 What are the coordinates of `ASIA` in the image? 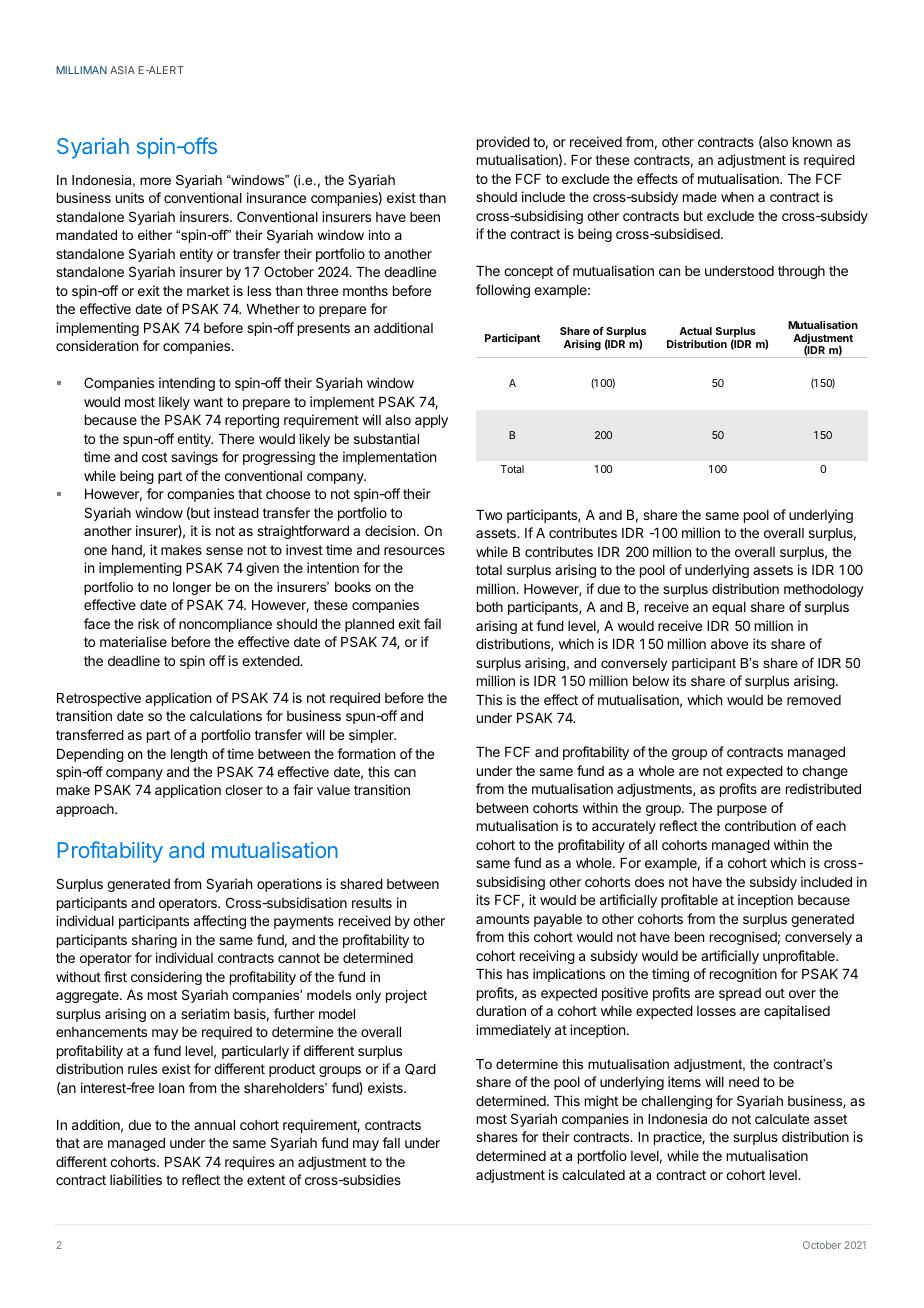 It's located at (122, 70).
